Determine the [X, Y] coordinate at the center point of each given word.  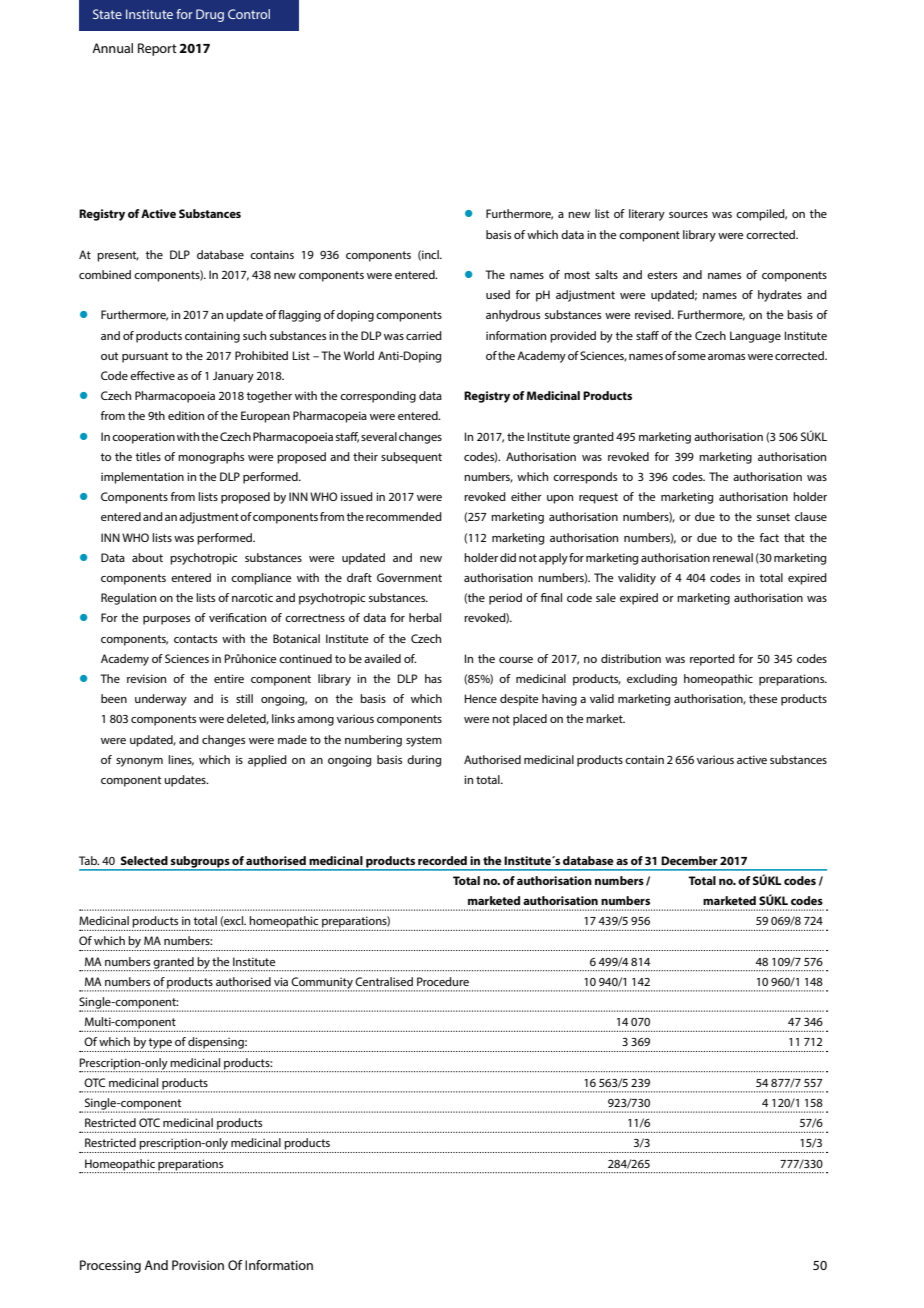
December [689, 860]
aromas [726, 357]
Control [249, 14]
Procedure [443, 981]
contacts [195, 639]
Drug [210, 15]
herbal [425, 617]
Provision [198, 1265]
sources [688, 215]
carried [424, 335]
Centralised [384, 981]
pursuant [145, 357]
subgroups [200, 863]
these [763, 698]
